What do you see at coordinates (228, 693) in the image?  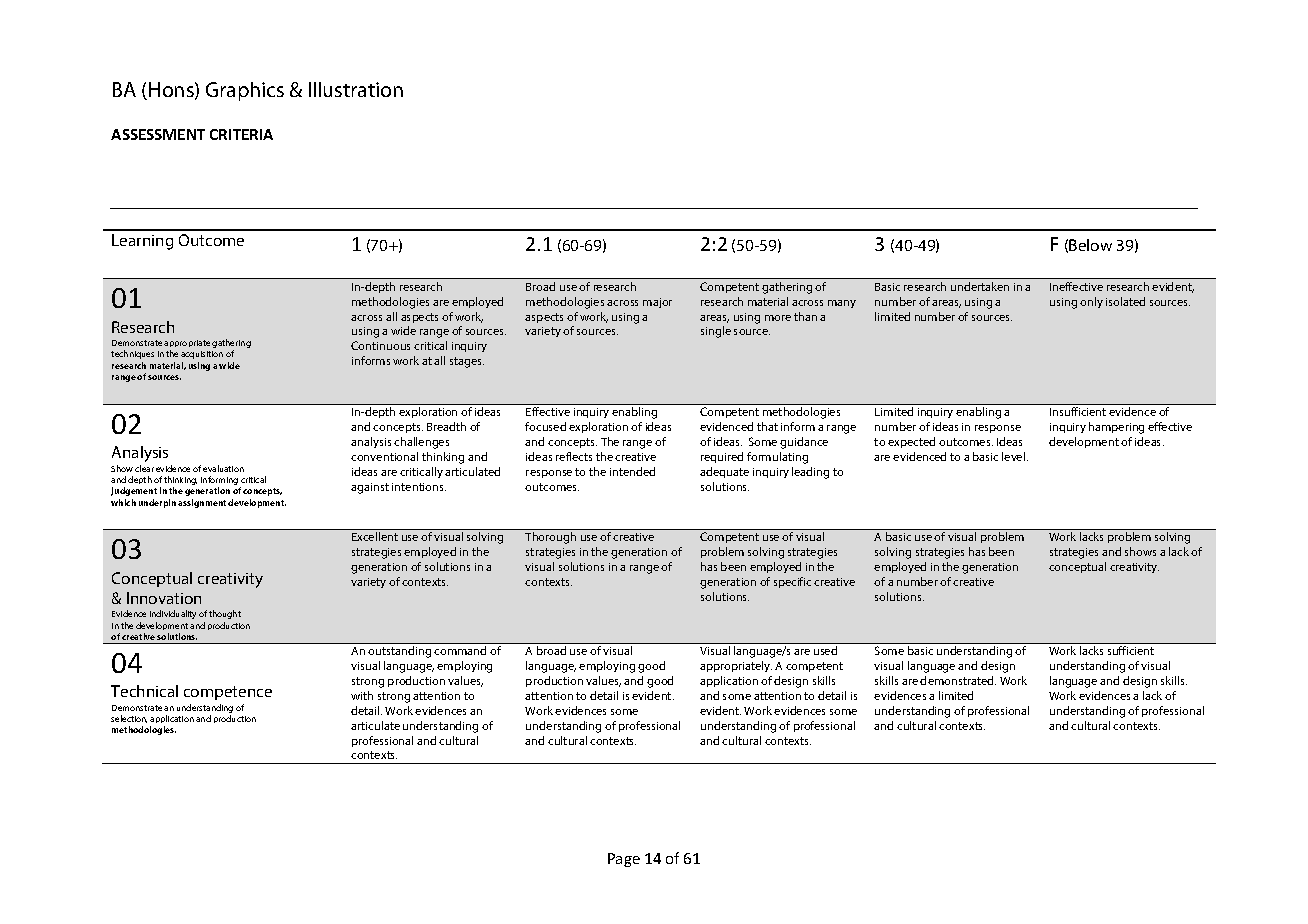 I see `competence` at bounding box center [228, 693].
